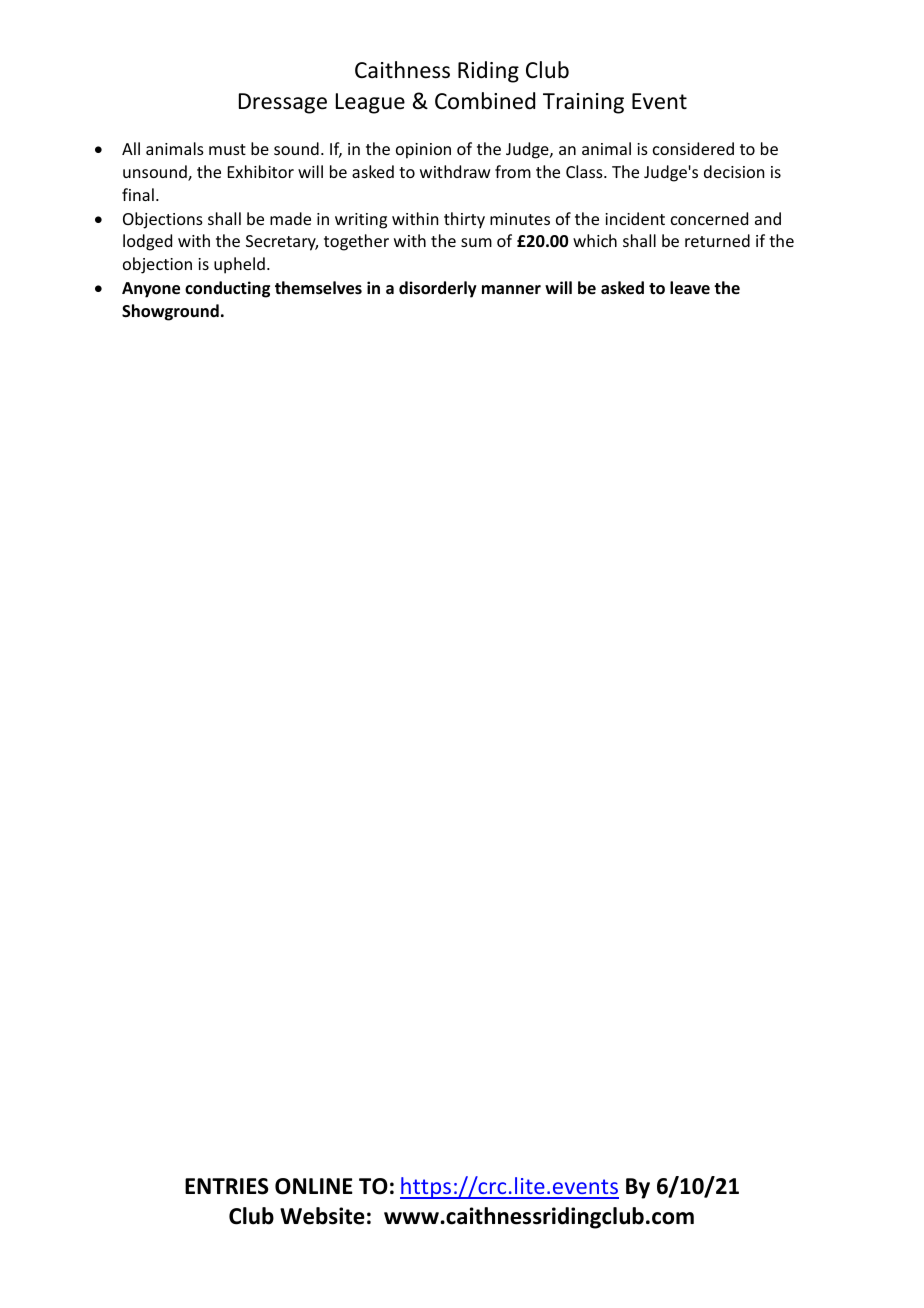 This screenshot has width=924, height=1308. Describe the element at coordinates (227, 149) in the screenshot. I see `must` at that location.
